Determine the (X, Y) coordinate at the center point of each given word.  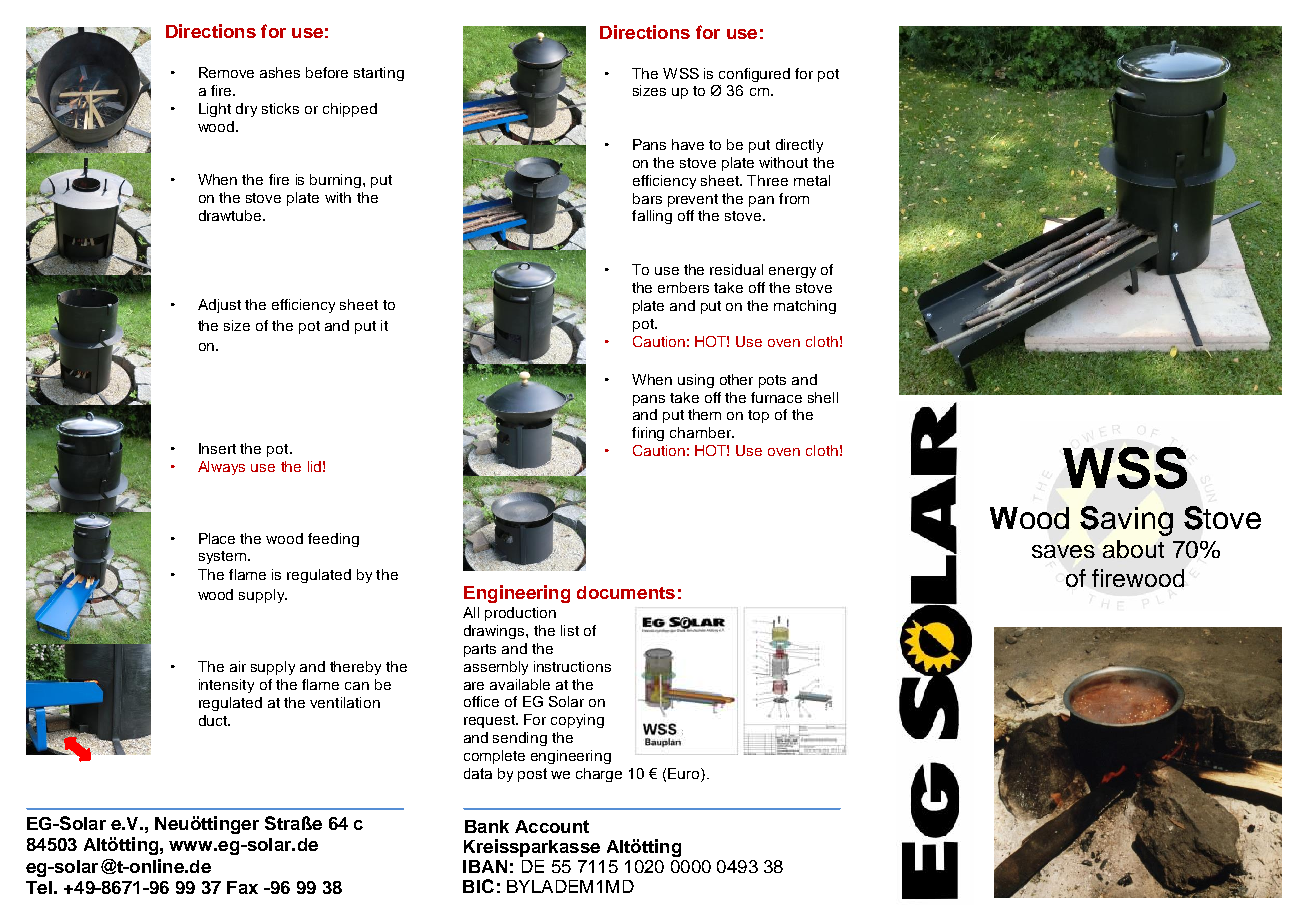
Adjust (219, 306)
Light (215, 110)
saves (1063, 551)
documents (626, 592)
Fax (242, 887)
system (224, 557)
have (688, 144)
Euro (685, 775)
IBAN (485, 866)
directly (799, 146)
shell (823, 397)
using (696, 381)
